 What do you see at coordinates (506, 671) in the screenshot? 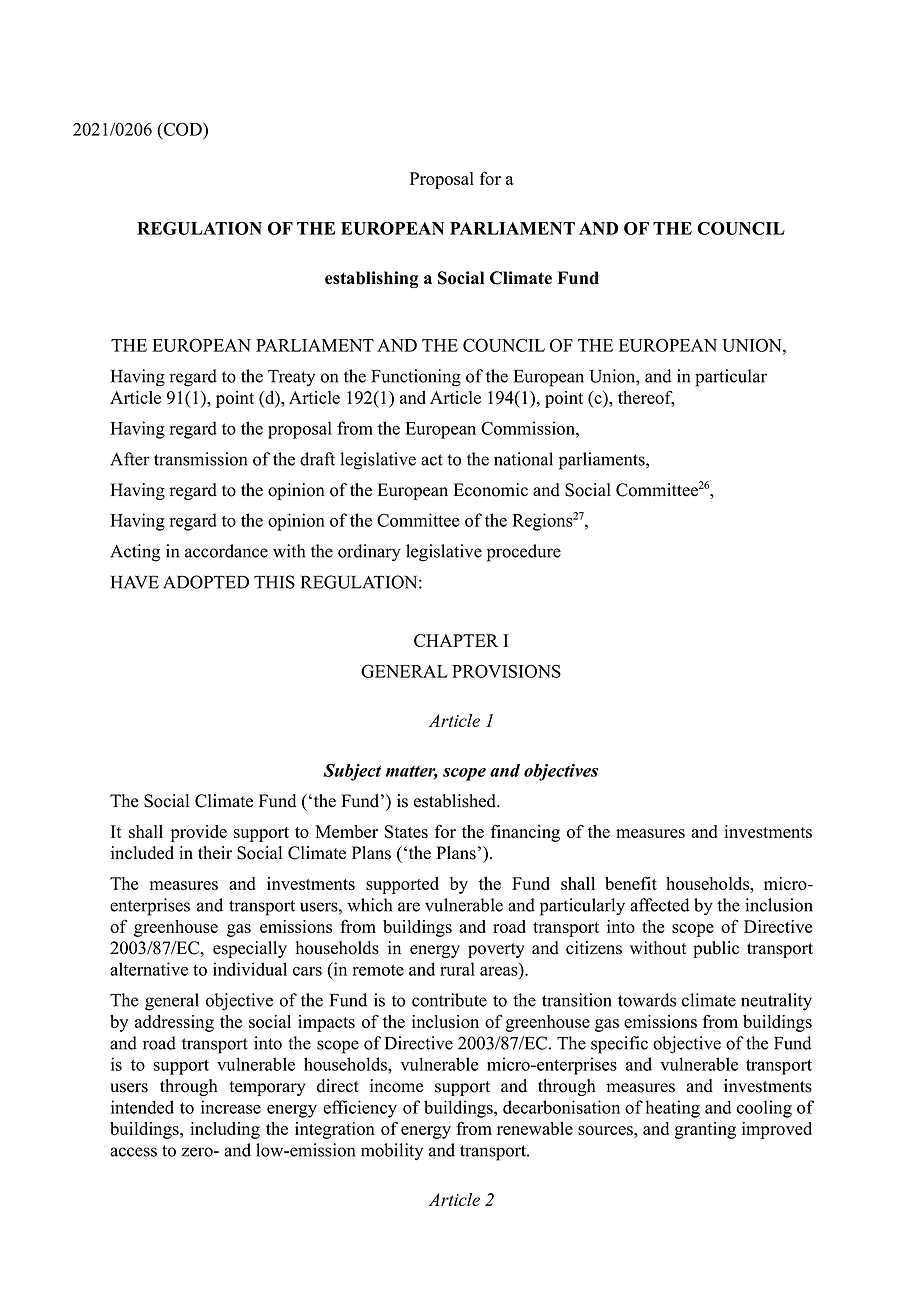
I see `PROVISIONS` at bounding box center [506, 671].
